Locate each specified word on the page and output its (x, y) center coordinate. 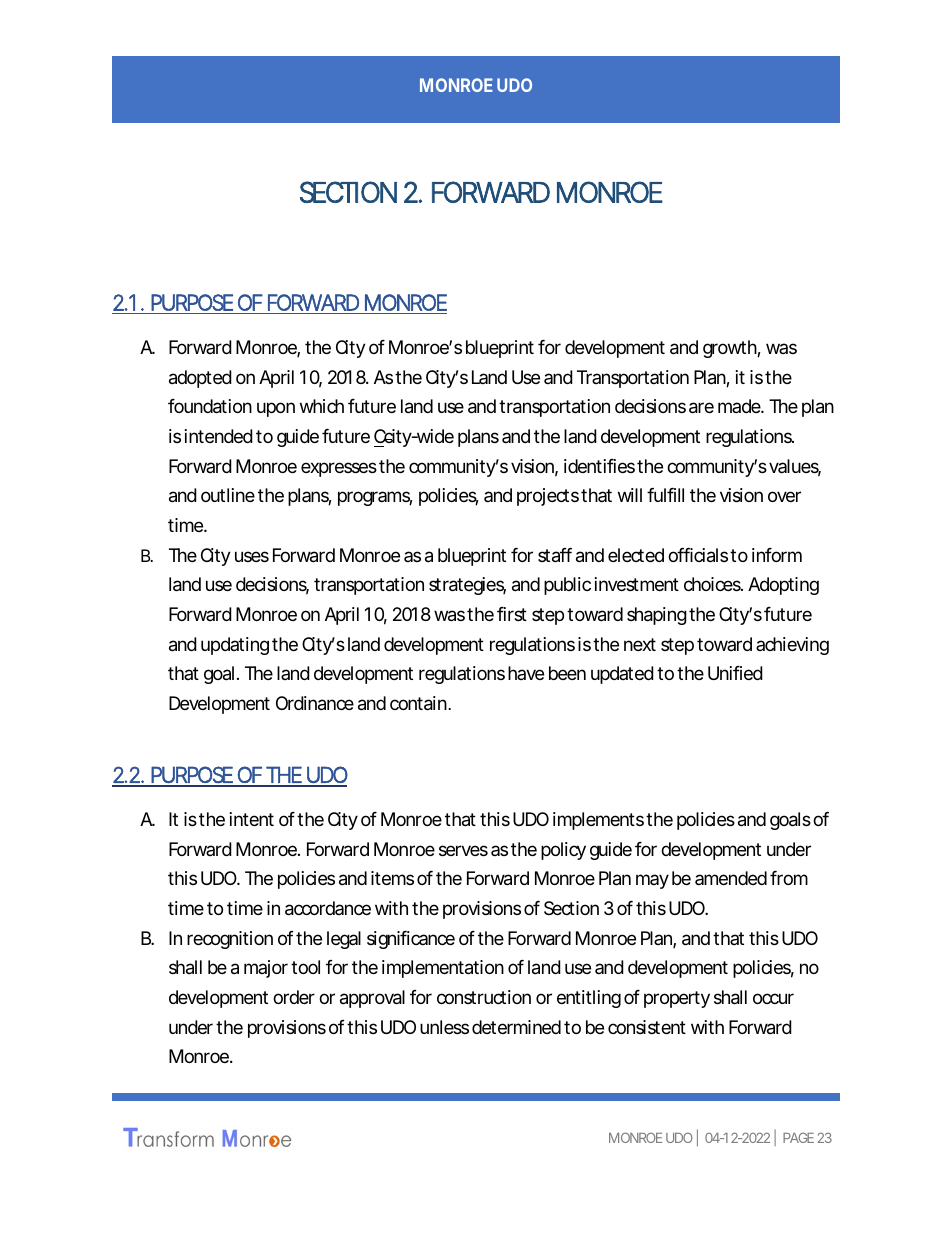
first (512, 614)
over (784, 496)
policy (563, 851)
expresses (339, 469)
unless (444, 1027)
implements (598, 821)
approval (372, 999)
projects (548, 497)
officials (698, 555)
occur (773, 998)
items (392, 878)
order (294, 997)
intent (252, 819)
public (567, 586)
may (652, 881)
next (640, 644)
